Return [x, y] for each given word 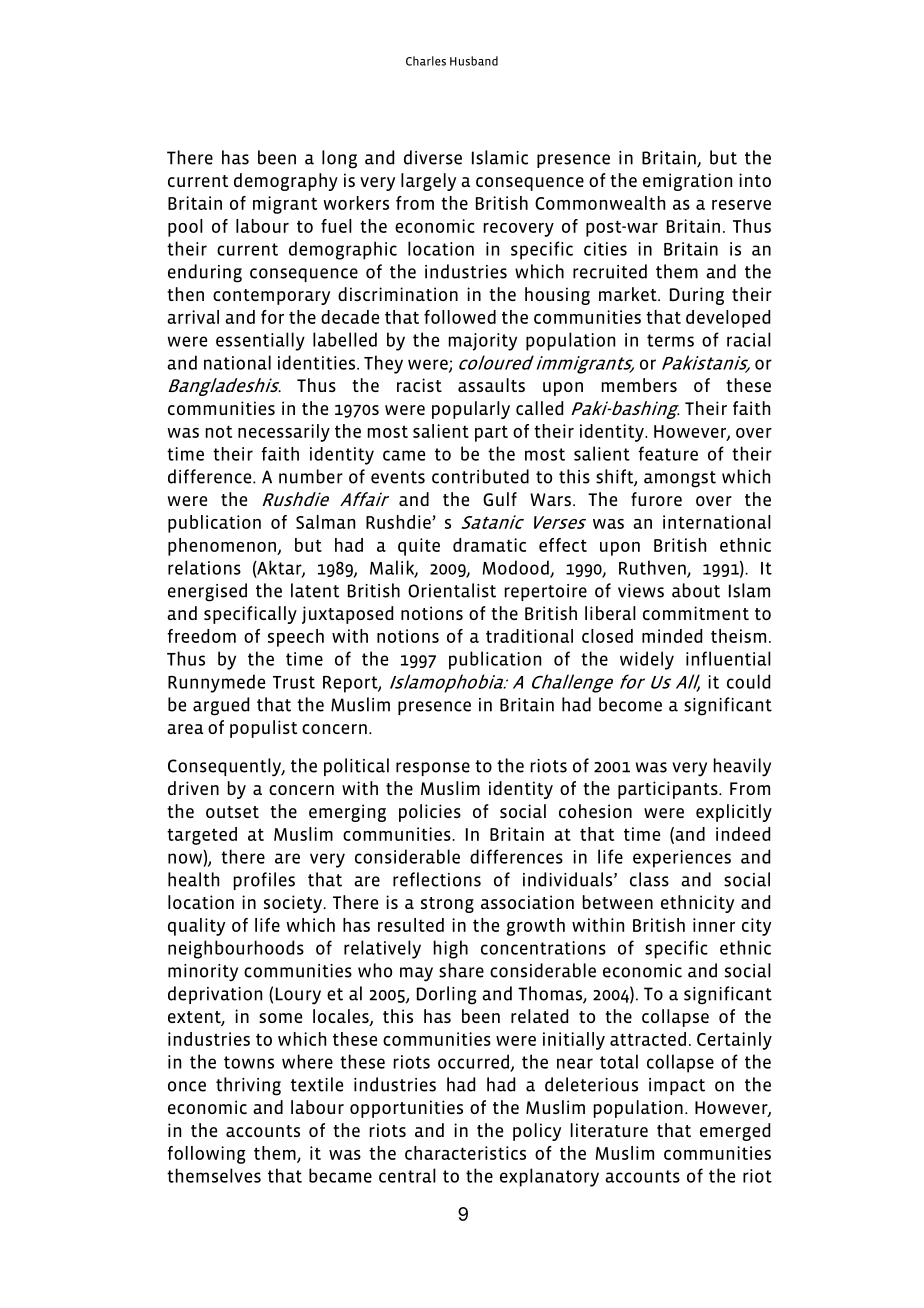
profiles [264, 881]
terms [670, 340]
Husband [474, 61]
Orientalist [452, 590]
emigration [687, 182]
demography [286, 182]
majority [483, 342]
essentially [260, 341]
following [207, 1155]
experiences [682, 859]
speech [296, 638]
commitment [696, 613]
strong [447, 905]
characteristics [465, 1153]
